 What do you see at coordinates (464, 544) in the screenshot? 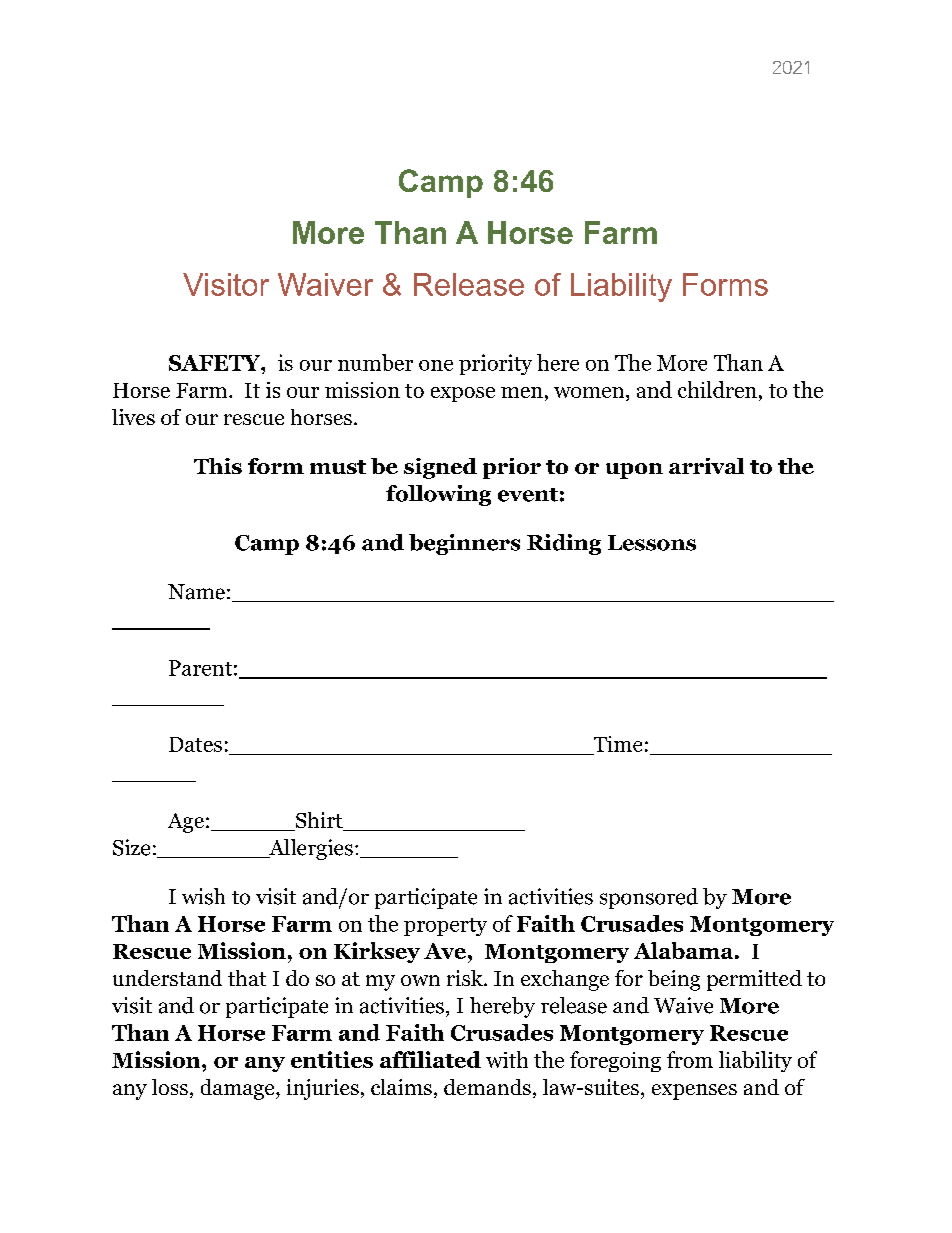
I see `beginners` at bounding box center [464, 544].
